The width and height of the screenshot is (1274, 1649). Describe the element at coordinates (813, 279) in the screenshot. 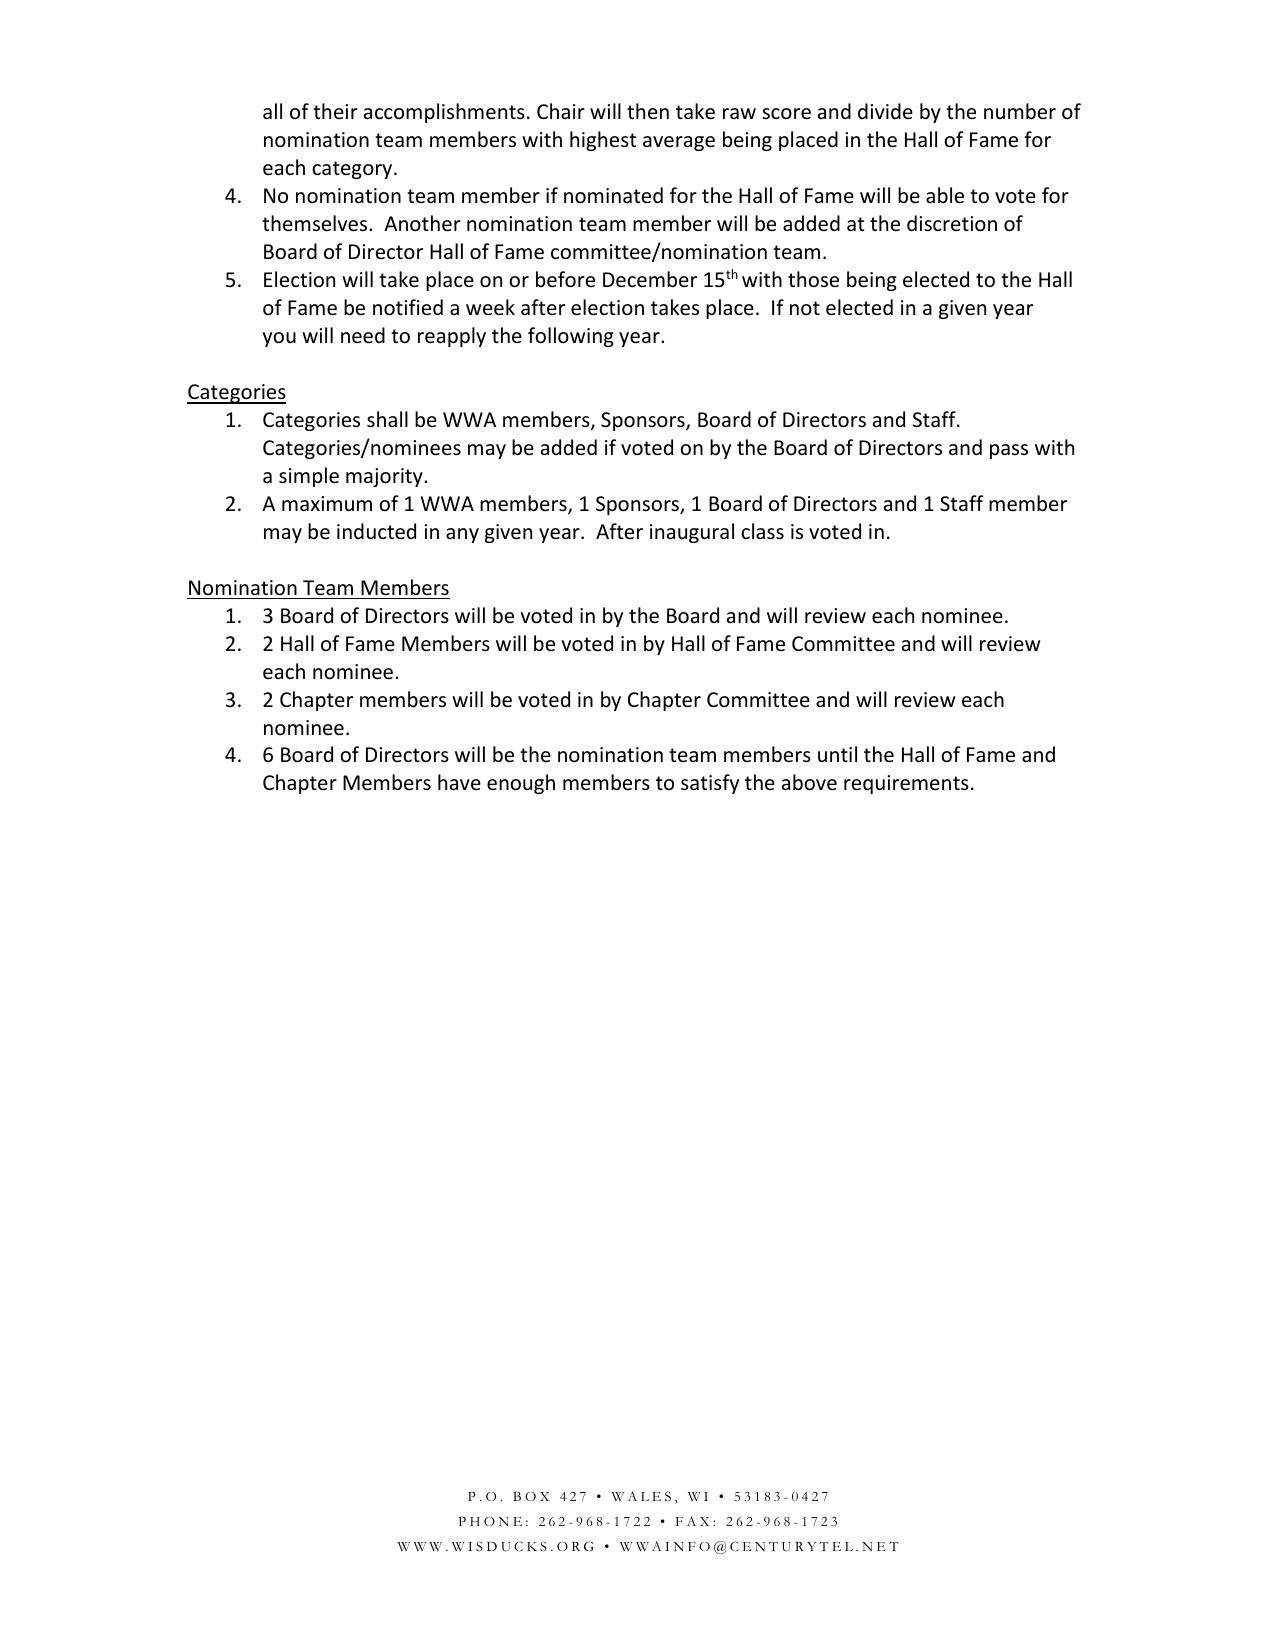

I see `those` at that location.
